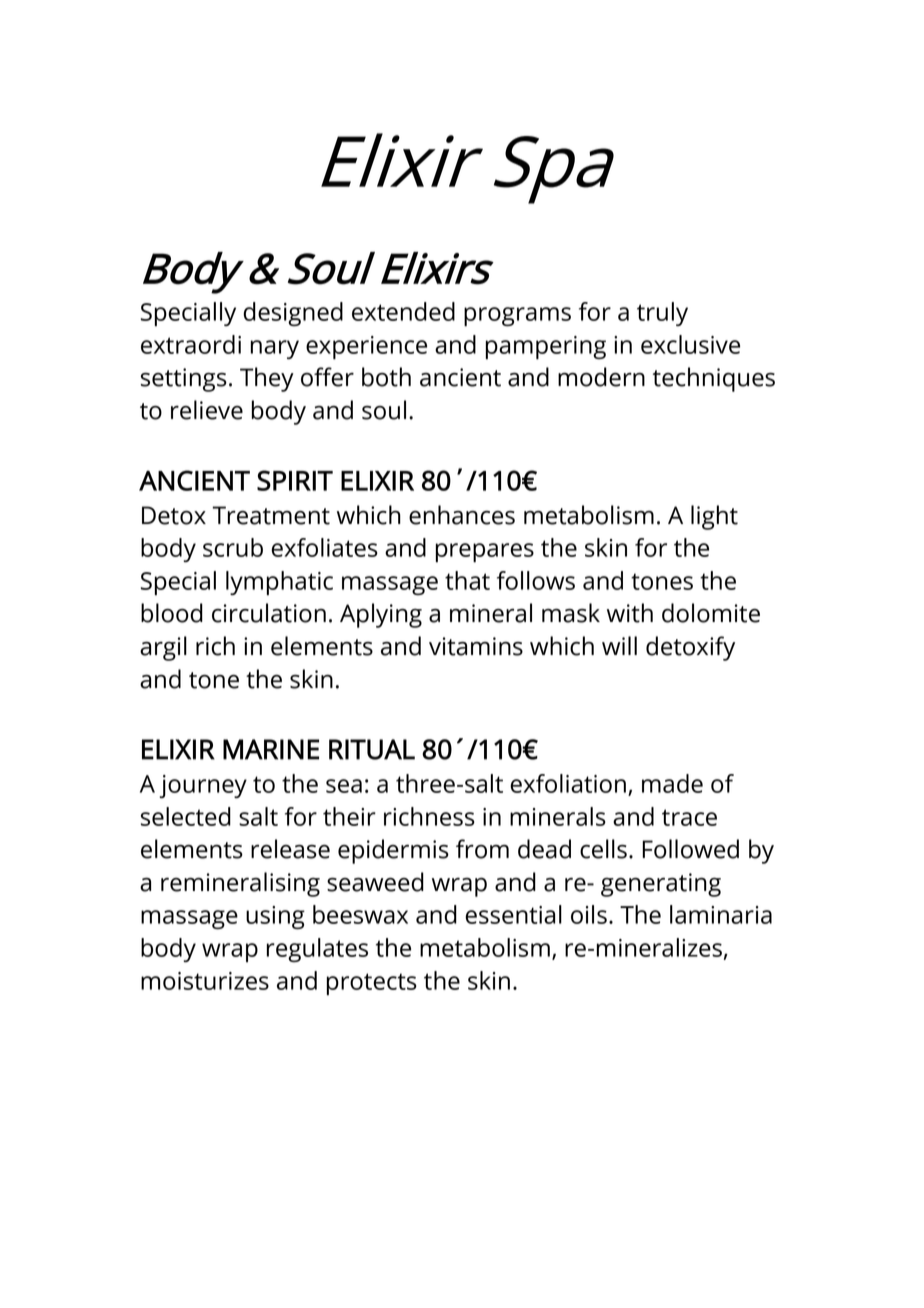 Image resolution: width=924 pixels, height=1308 pixels. What do you see at coordinates (269, 613) in the screenshot?
I see `circulation` at bounding box center [269, 613].
